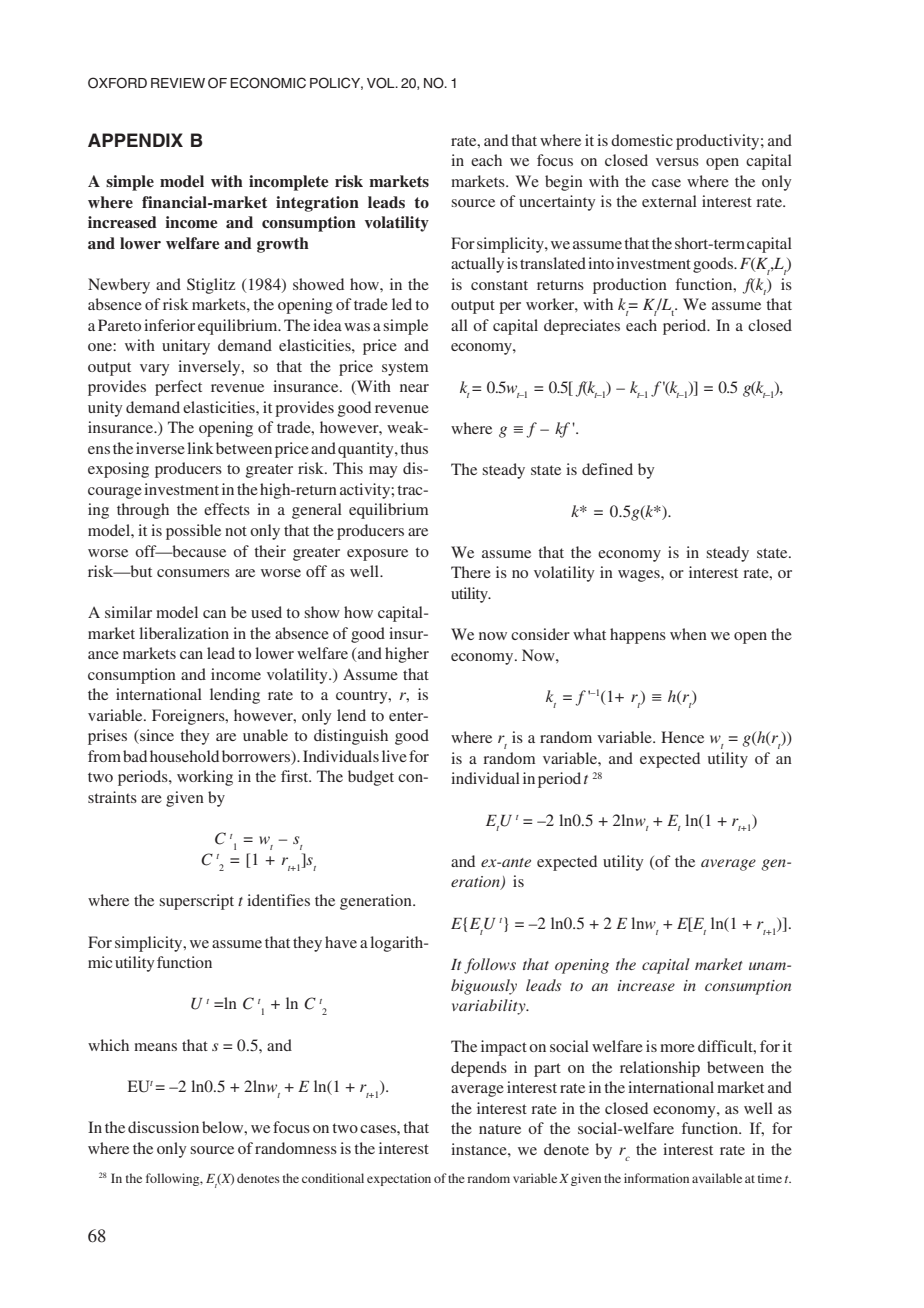 The image size is (924, 1308). What do you see at coordinates (128, 612) in the screenshot?
I see `similar` at bounding box center [128, 612].
